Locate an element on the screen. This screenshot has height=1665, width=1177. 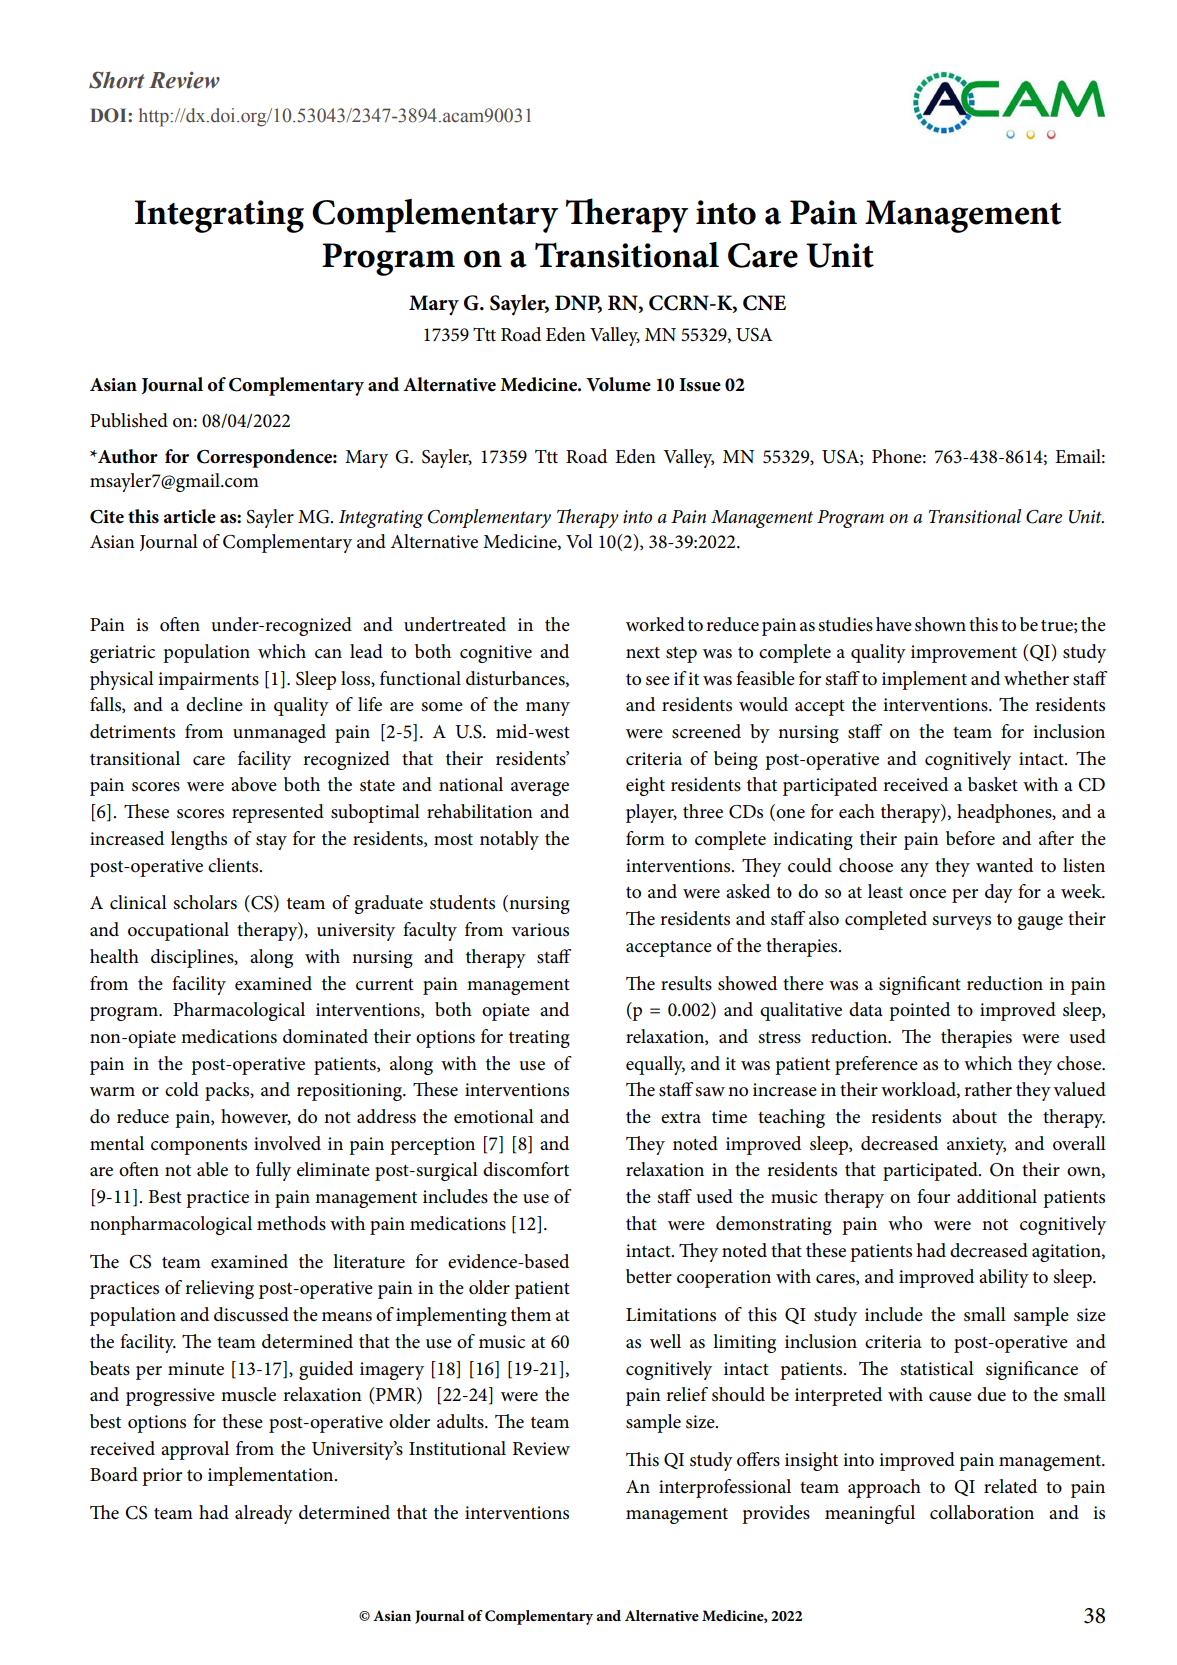
improvement is located at coordinates (964, 654).
